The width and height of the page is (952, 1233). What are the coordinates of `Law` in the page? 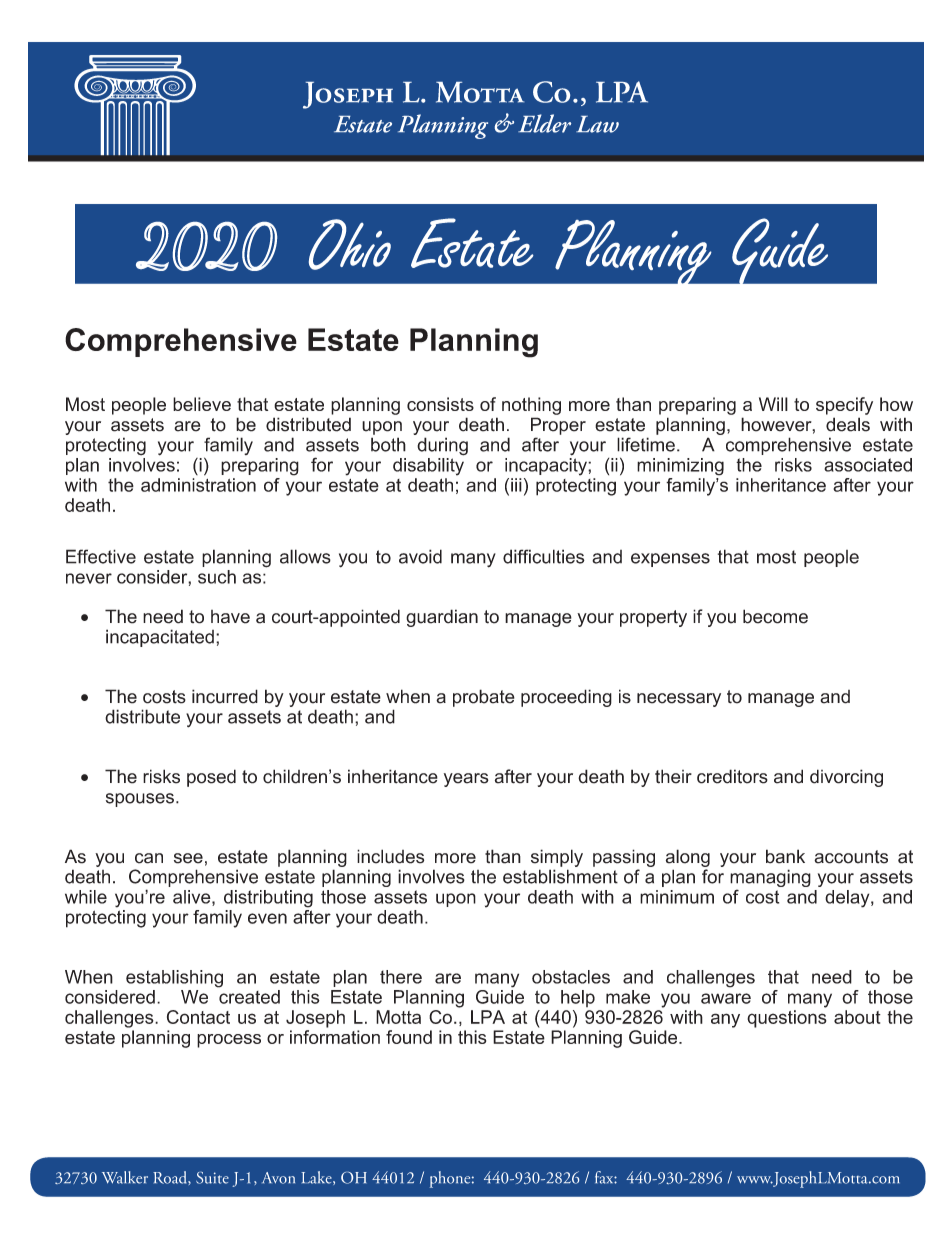 It's located at (597, 124).
